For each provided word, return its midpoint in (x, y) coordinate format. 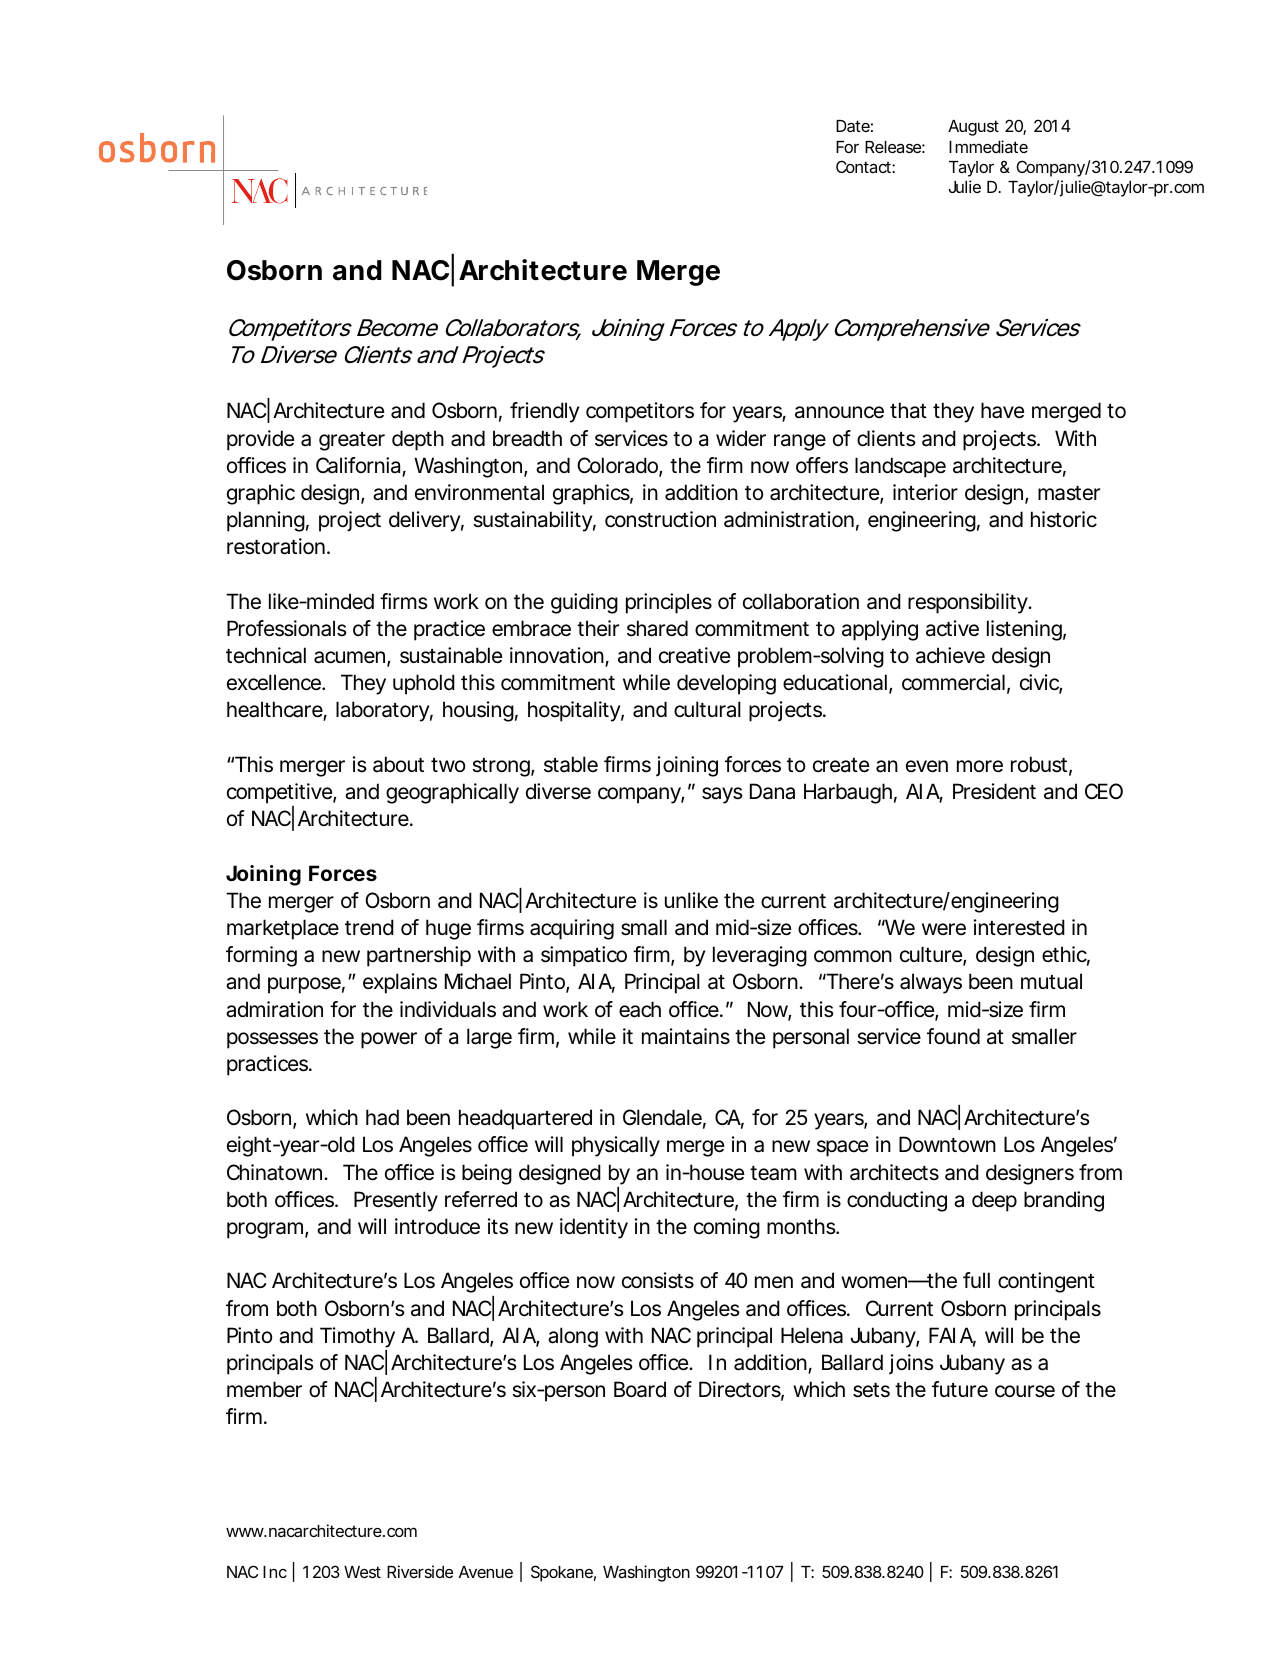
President (994, 791)
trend (369, 927)
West (362, 1572)
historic (1064, 519)
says (722, 795)
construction (660, 519)
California (359, 466)
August (973, 128)
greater (352, 441)
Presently (396, 1201)
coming (727, 1228)
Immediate (988, 146)
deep (994, 1201)
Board (640, 1389)
